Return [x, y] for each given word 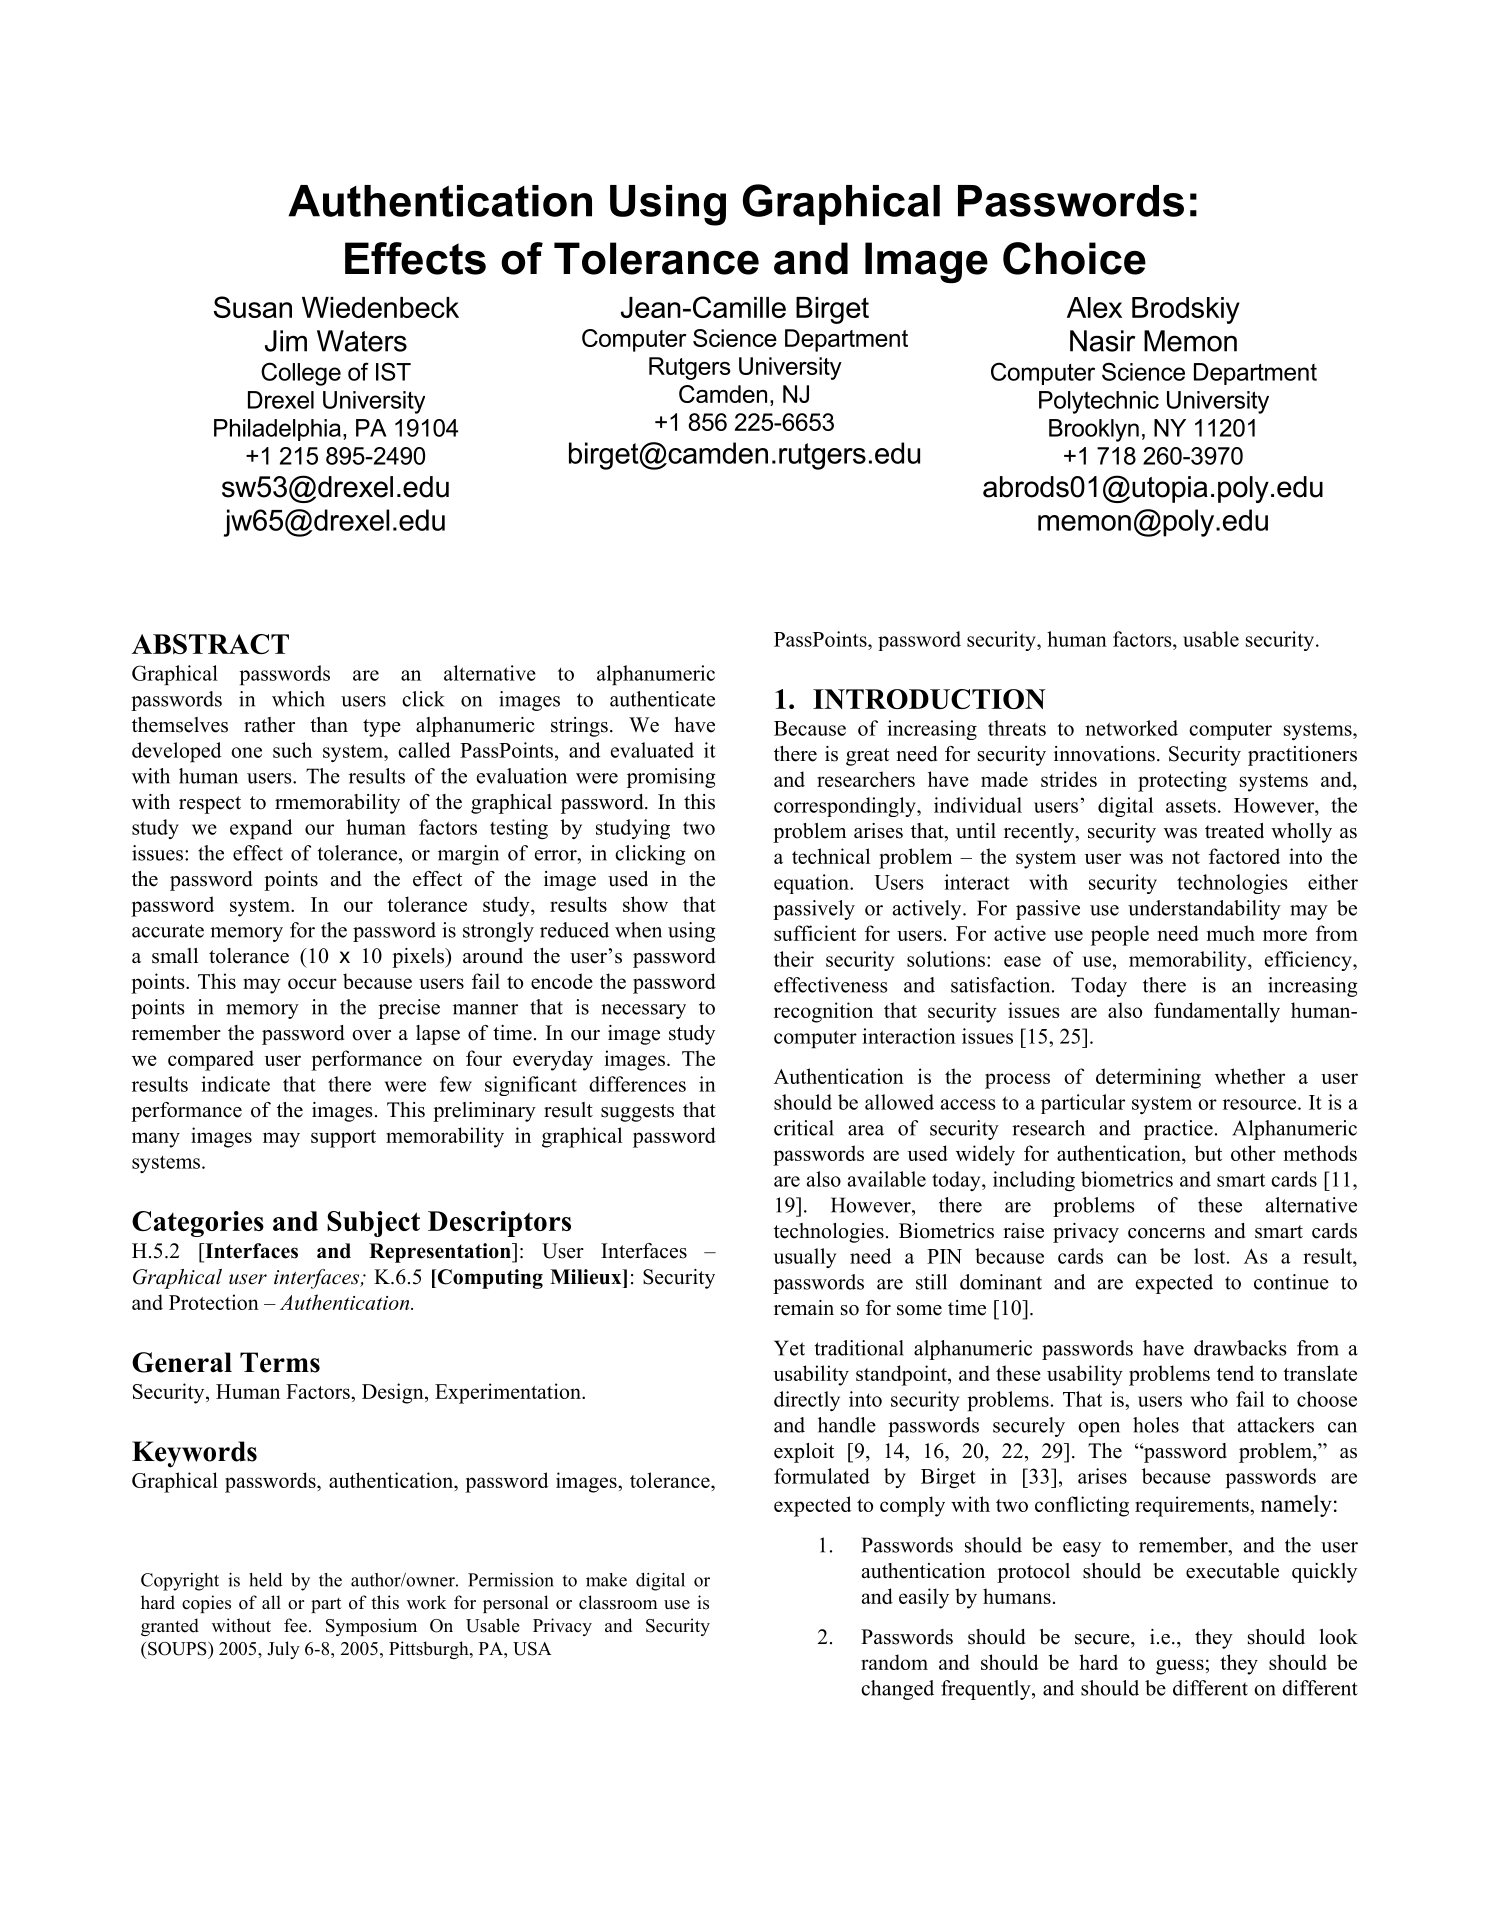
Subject [373, 1224]
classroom [618, 1602]
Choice [1074, 258]
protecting [1182, 781]
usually [805, 1258]
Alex [1094, 307]
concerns [1166, 1233]
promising [671, 778]
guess [1180, 1667]
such [292, 750]
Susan [253, 307]
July [283, 1650]
